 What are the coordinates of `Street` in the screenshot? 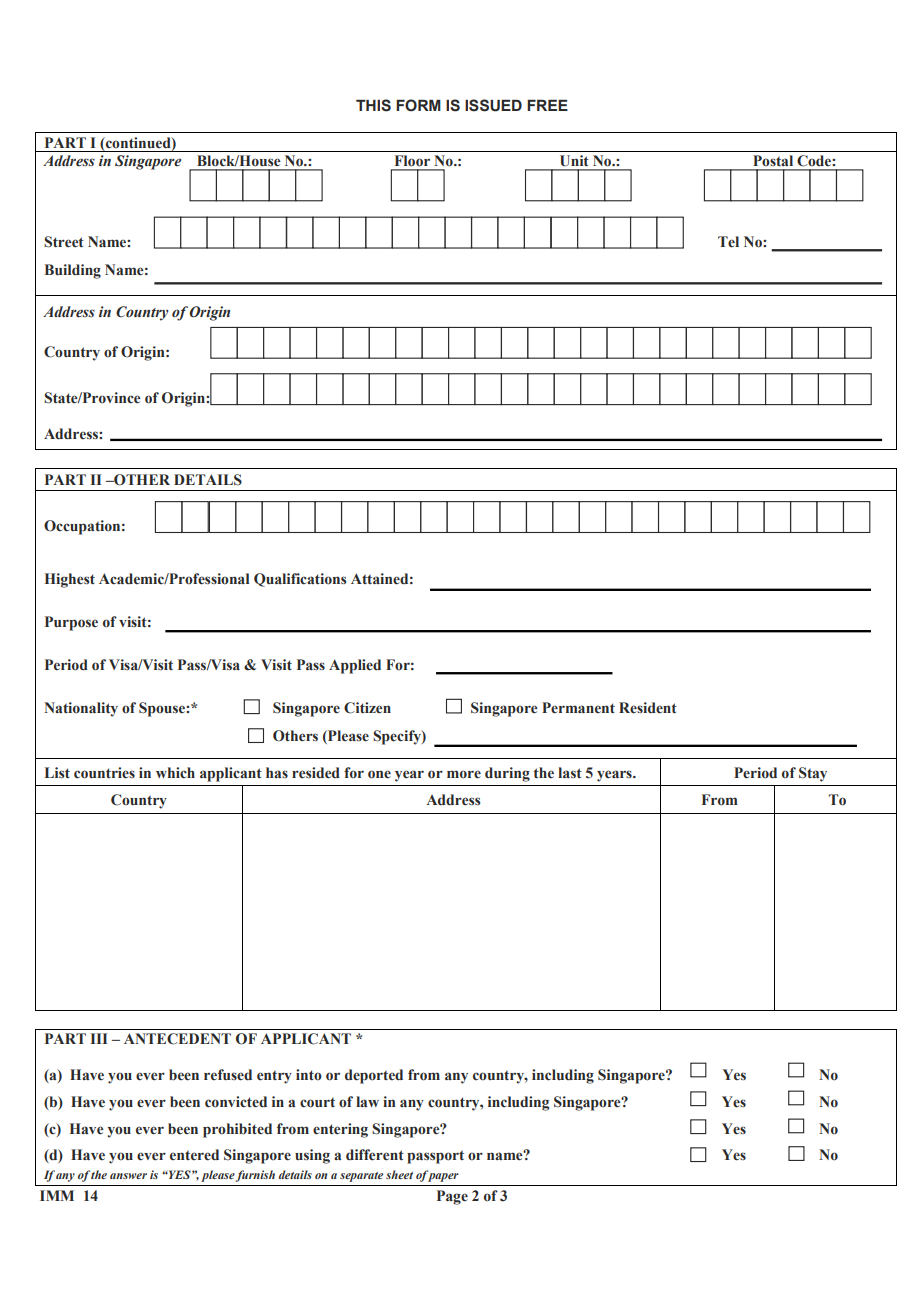 It's located at (64, 242).
